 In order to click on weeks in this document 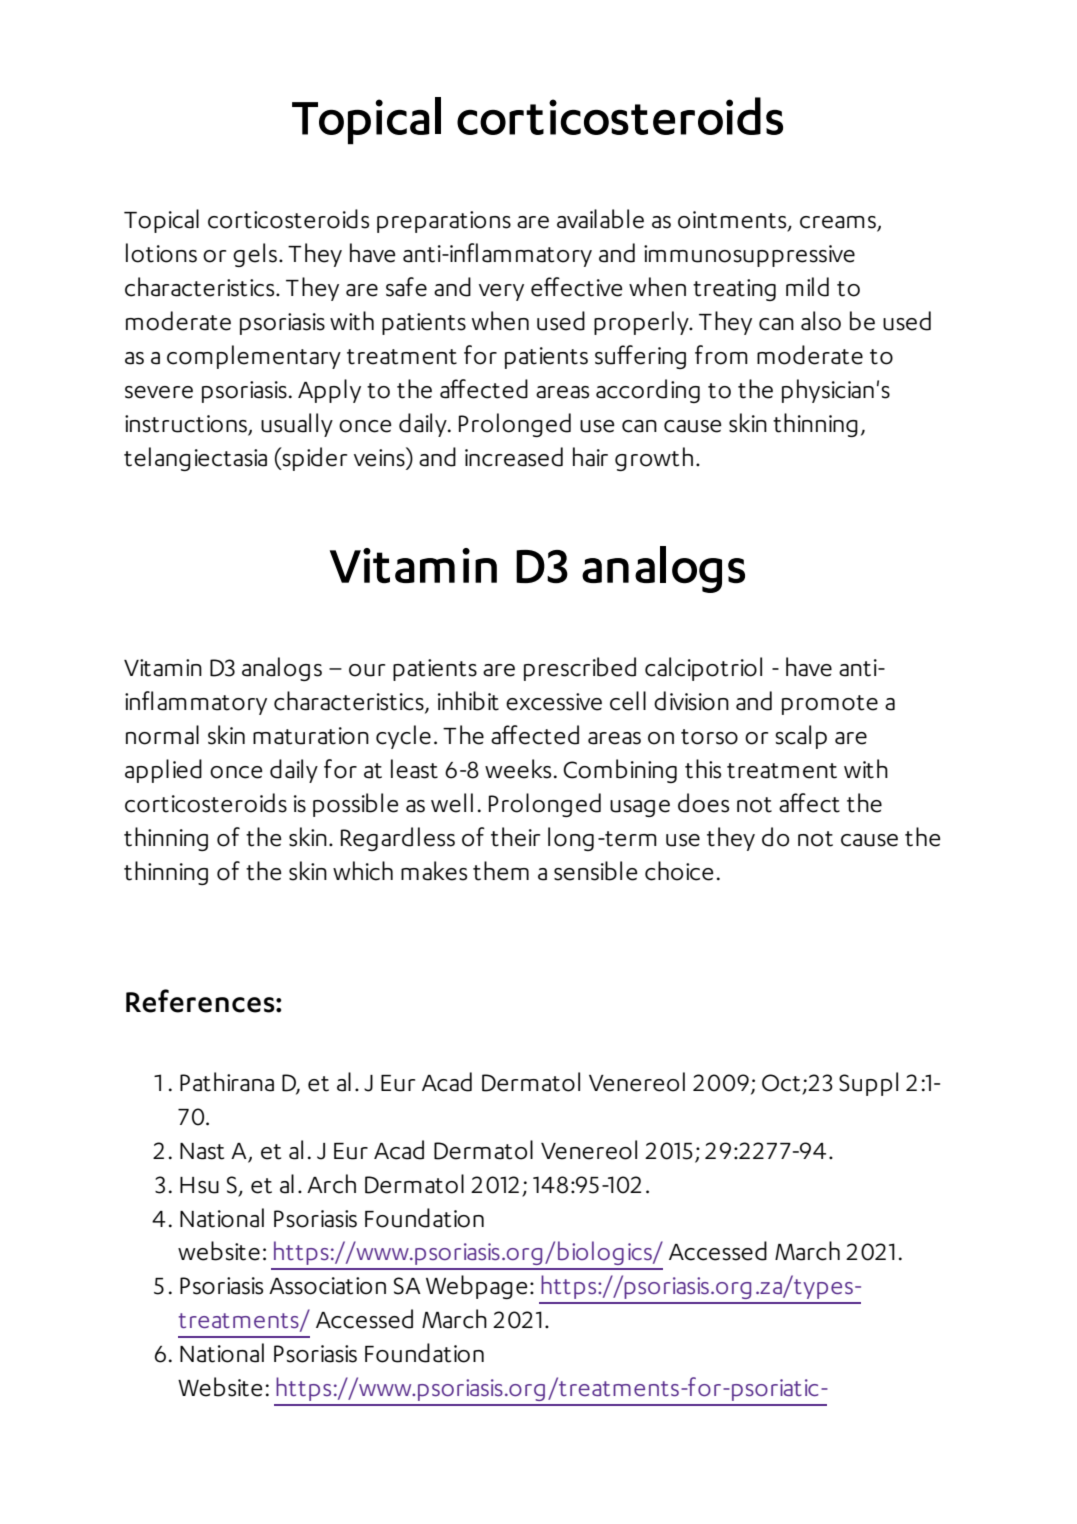, I will do `click(518, 769)`.
